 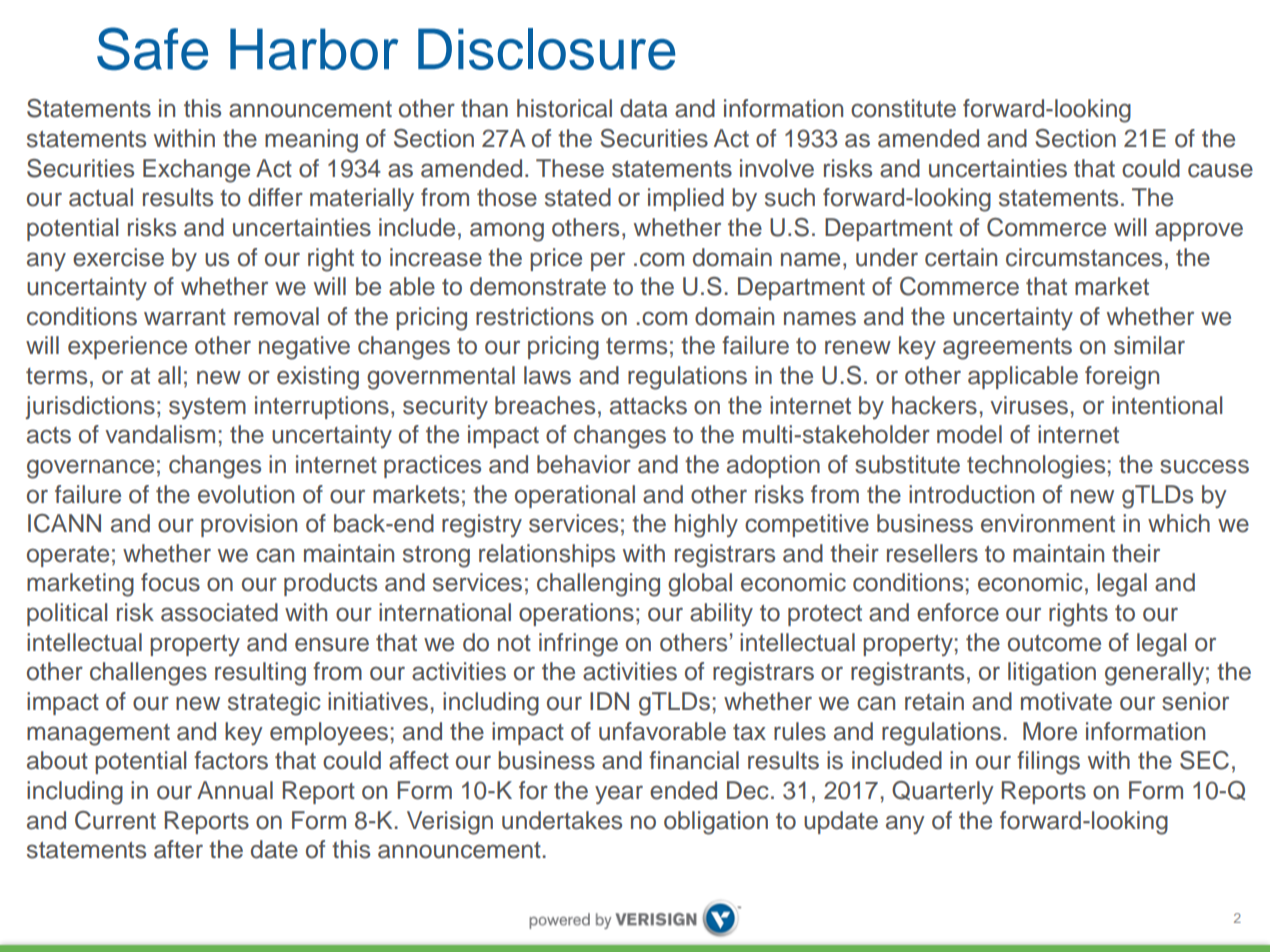 What do you see at coordinates (160, 434) in the screenshot?
I see `vandalism` at bounding box center [160, 434].
